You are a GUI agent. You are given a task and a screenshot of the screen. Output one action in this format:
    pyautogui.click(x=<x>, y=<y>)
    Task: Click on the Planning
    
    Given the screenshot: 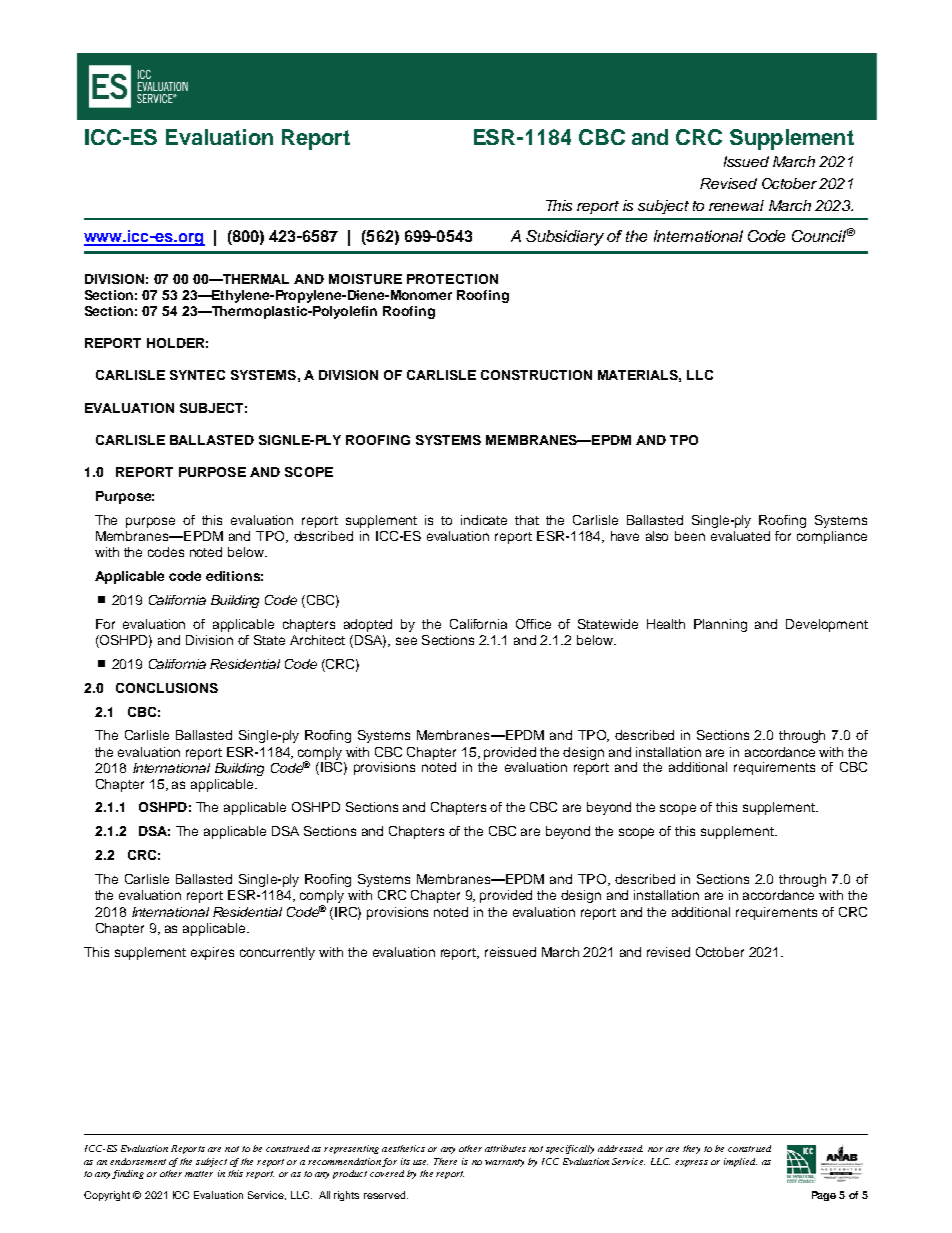 What is the action you would take?
    pyautogui.click(x=720, y=625)
